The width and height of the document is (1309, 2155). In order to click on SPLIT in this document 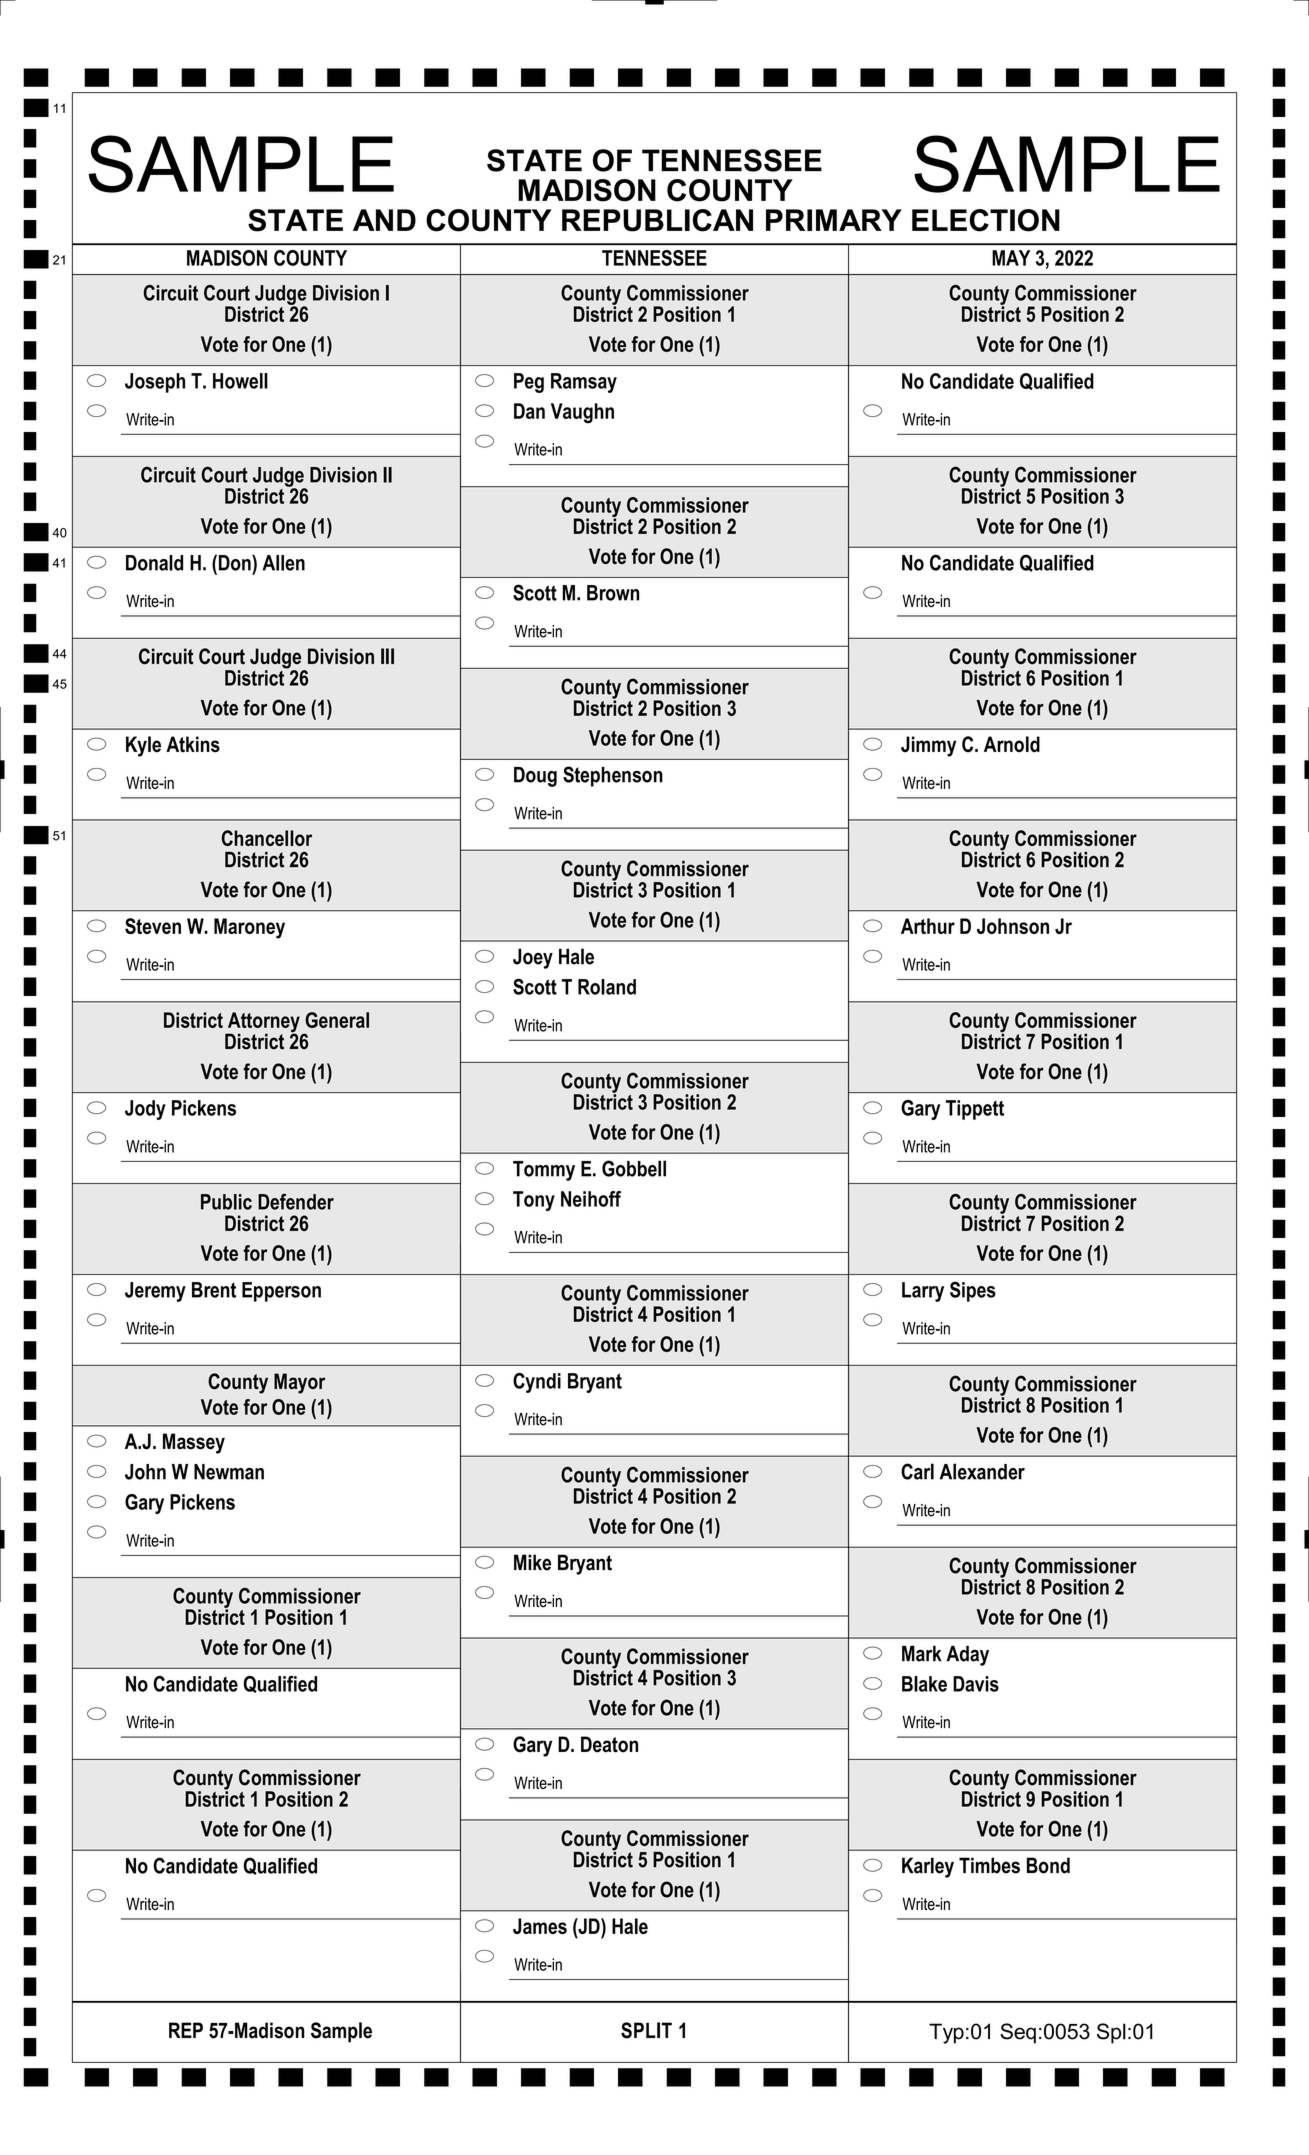, I will do `click(646, 2030)`.
